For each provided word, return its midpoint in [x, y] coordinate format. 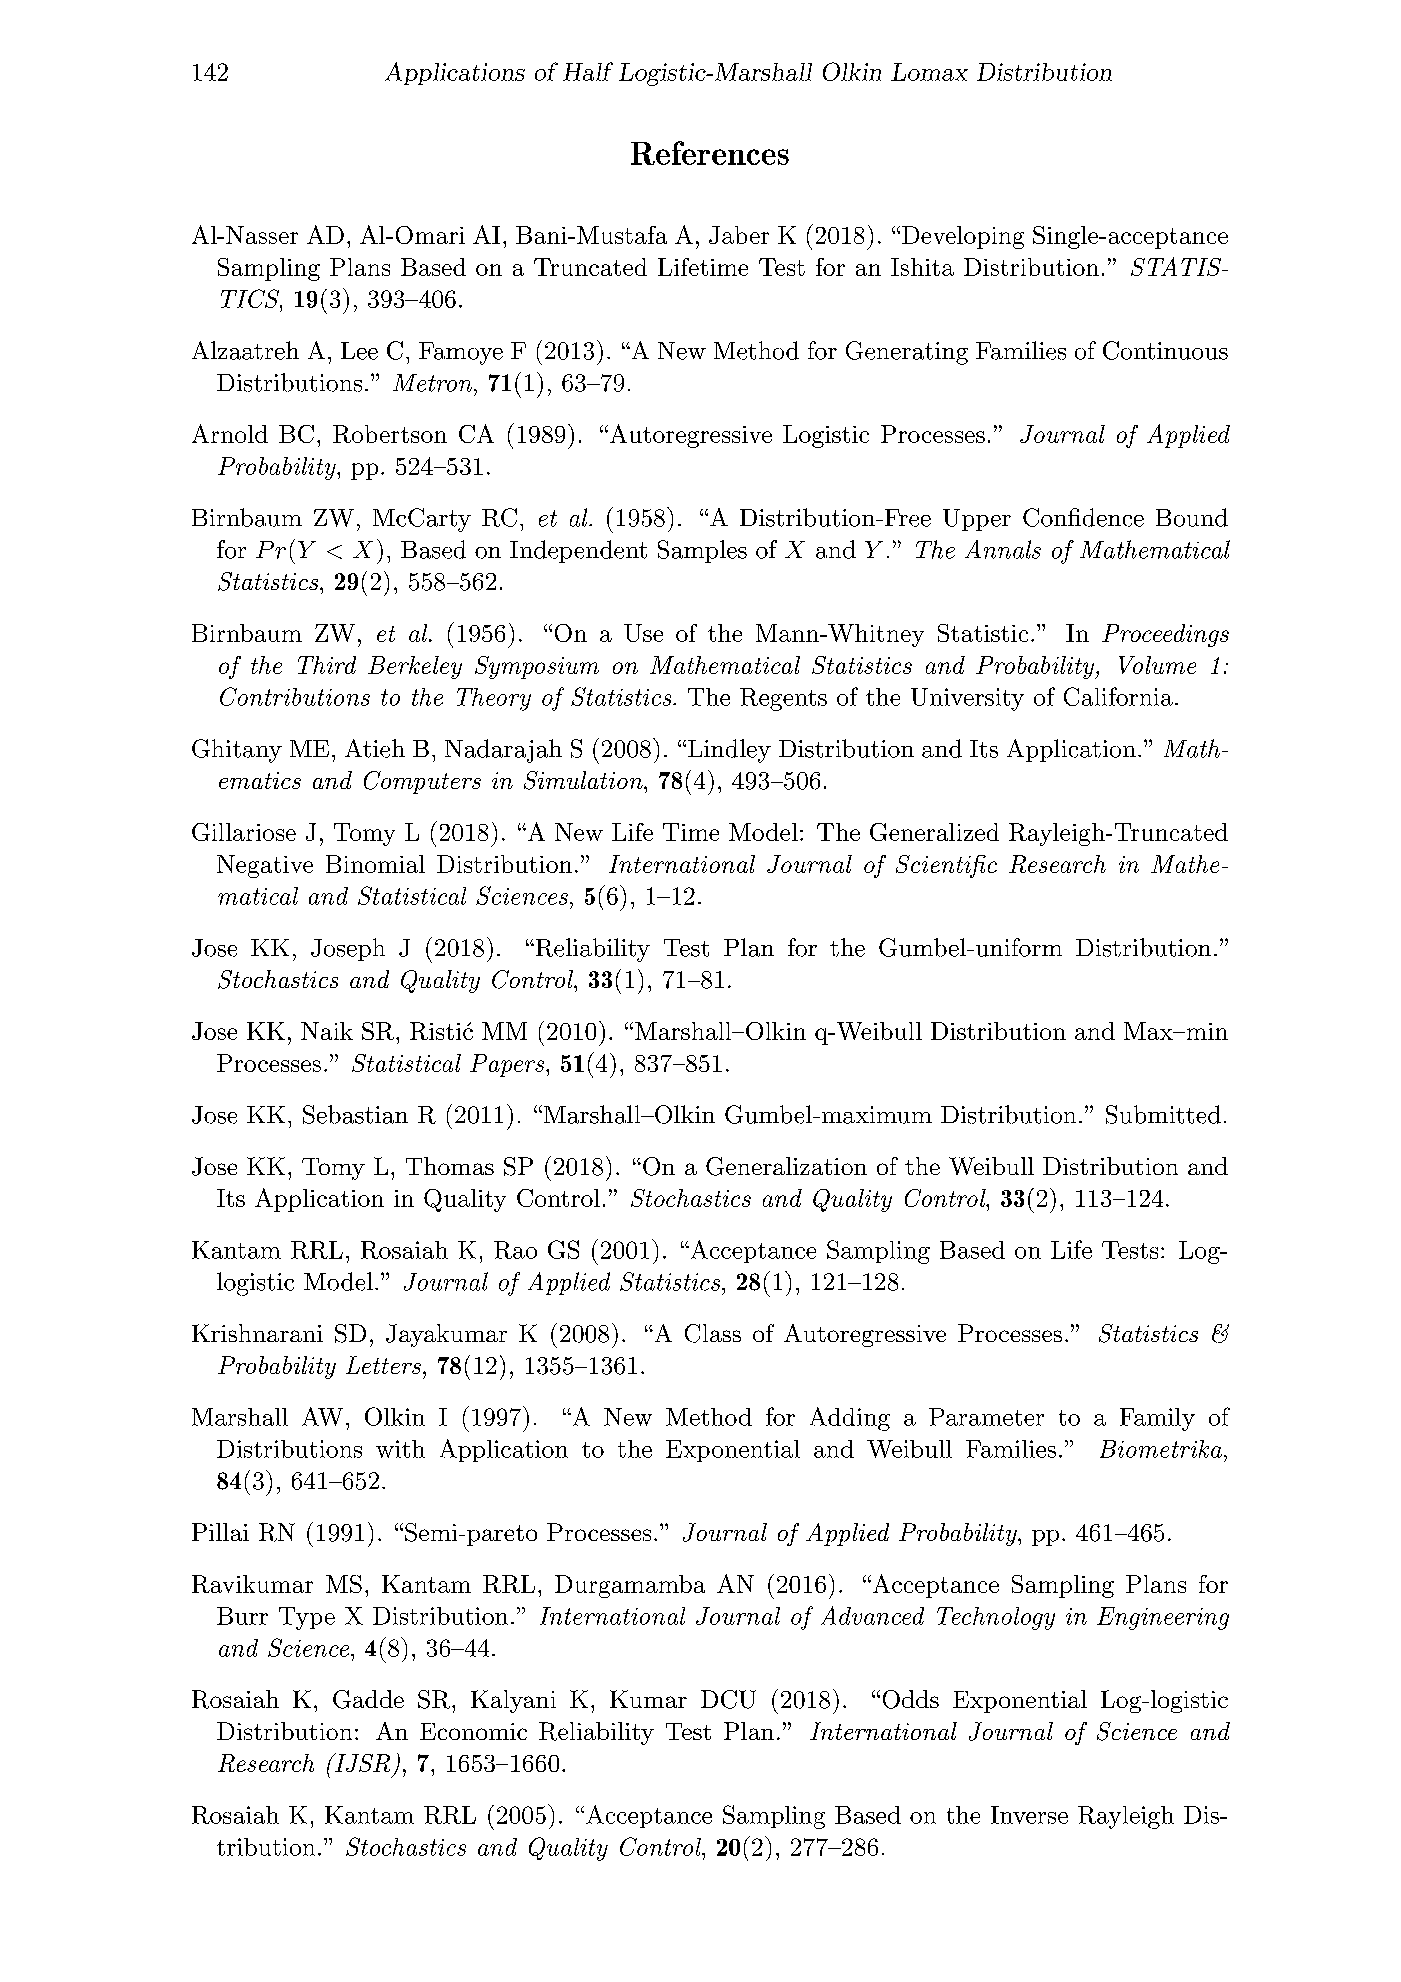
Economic [473, 1731]
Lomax [929, 72]
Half [588, 71]
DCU [728, 1699]
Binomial [375, 864]
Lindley [728, 751]
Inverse [1029, 1815]
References [710, 153]
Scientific [946, 866]
